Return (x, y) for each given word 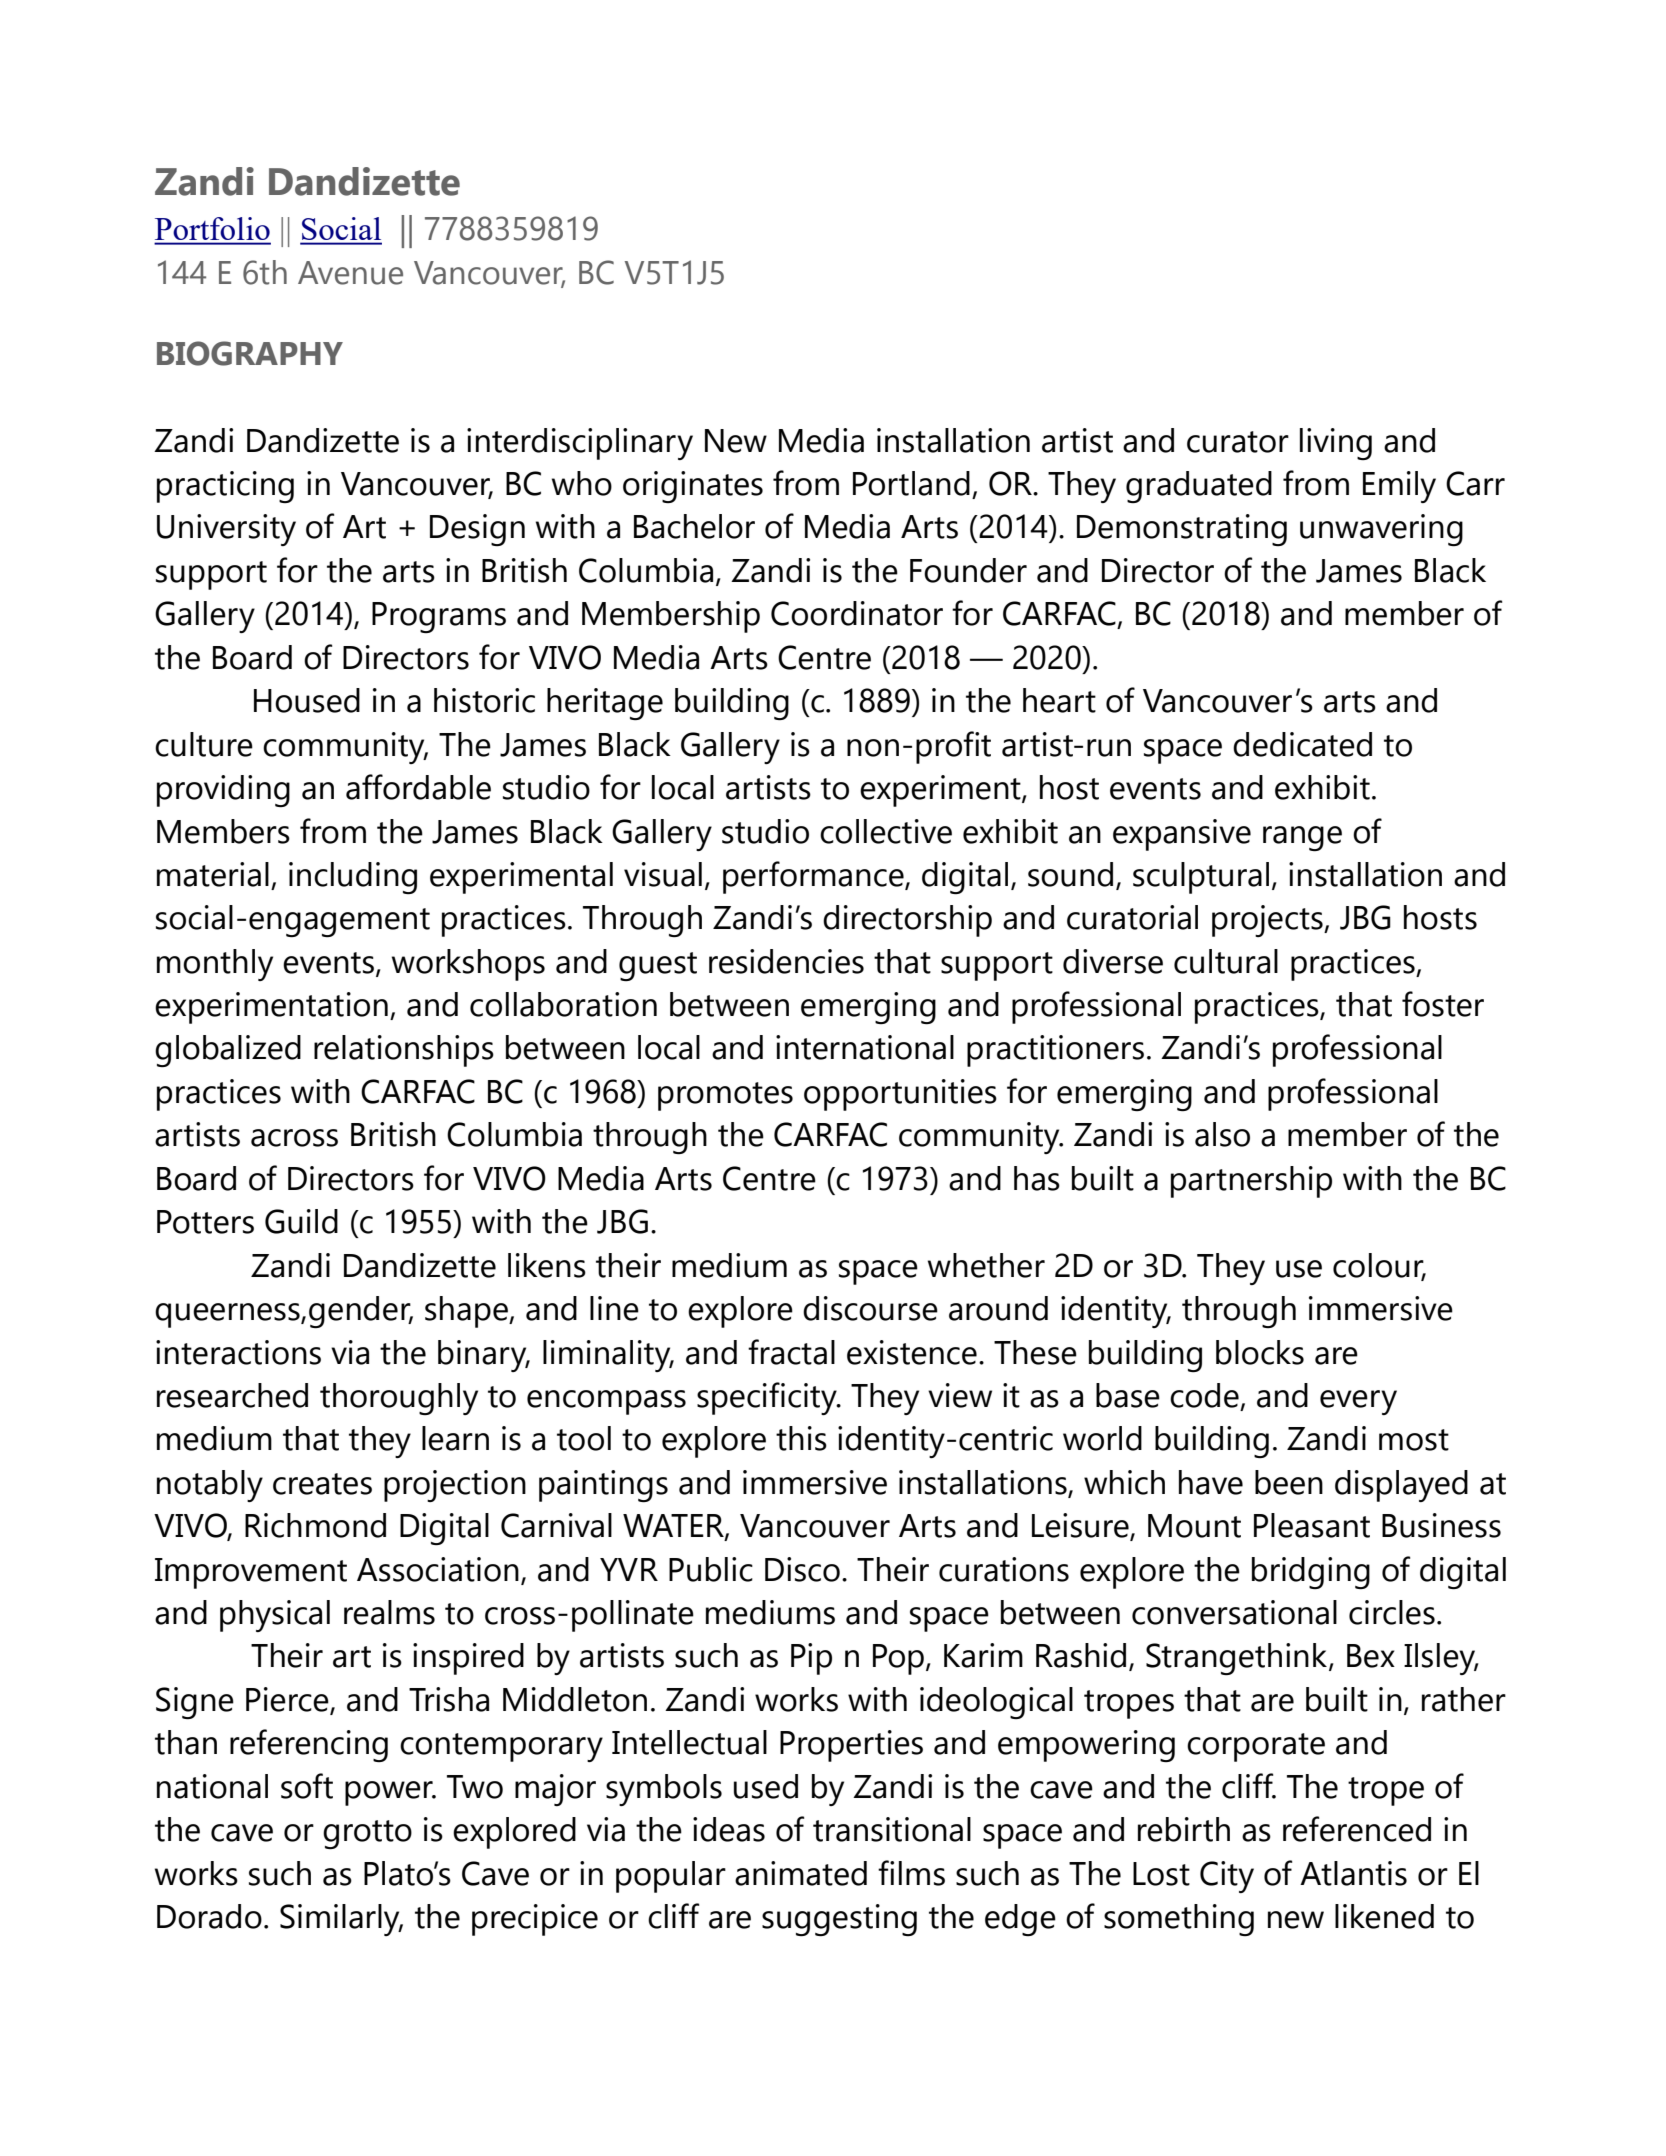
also (1222, 1134)
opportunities (900, 1095)
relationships (404, 1051)
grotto (367, 1834)
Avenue (350, 273)
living (1336, 444)
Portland (911, 483)
